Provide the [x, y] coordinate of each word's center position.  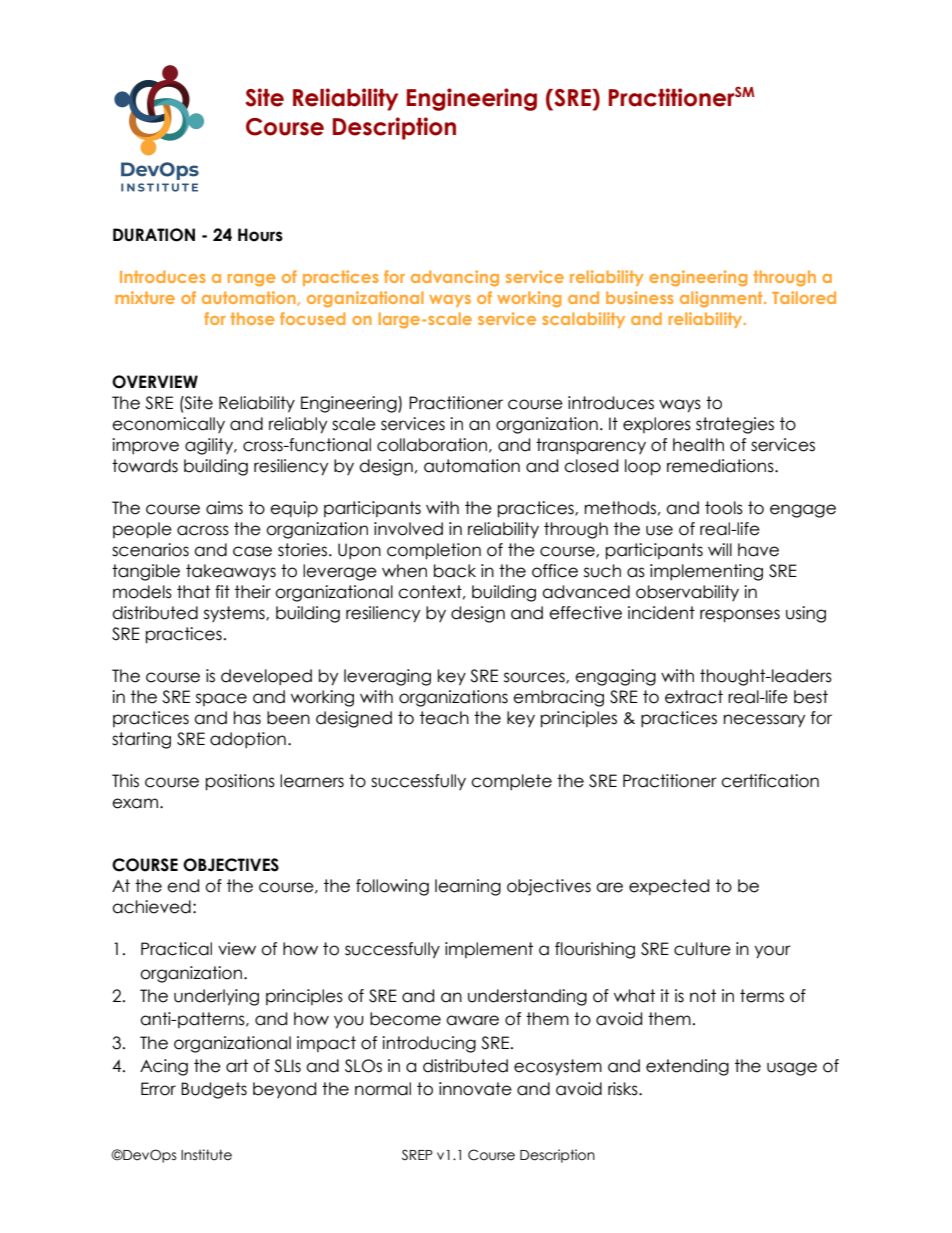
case [252, 551]
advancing [455, 278]
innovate [475, 1089]
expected [669, 887]
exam [135, 803]
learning [468, 887]
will [720, 549]
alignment [722, 299]
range [252, 280]
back [455, 571]
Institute [206, 1155]
